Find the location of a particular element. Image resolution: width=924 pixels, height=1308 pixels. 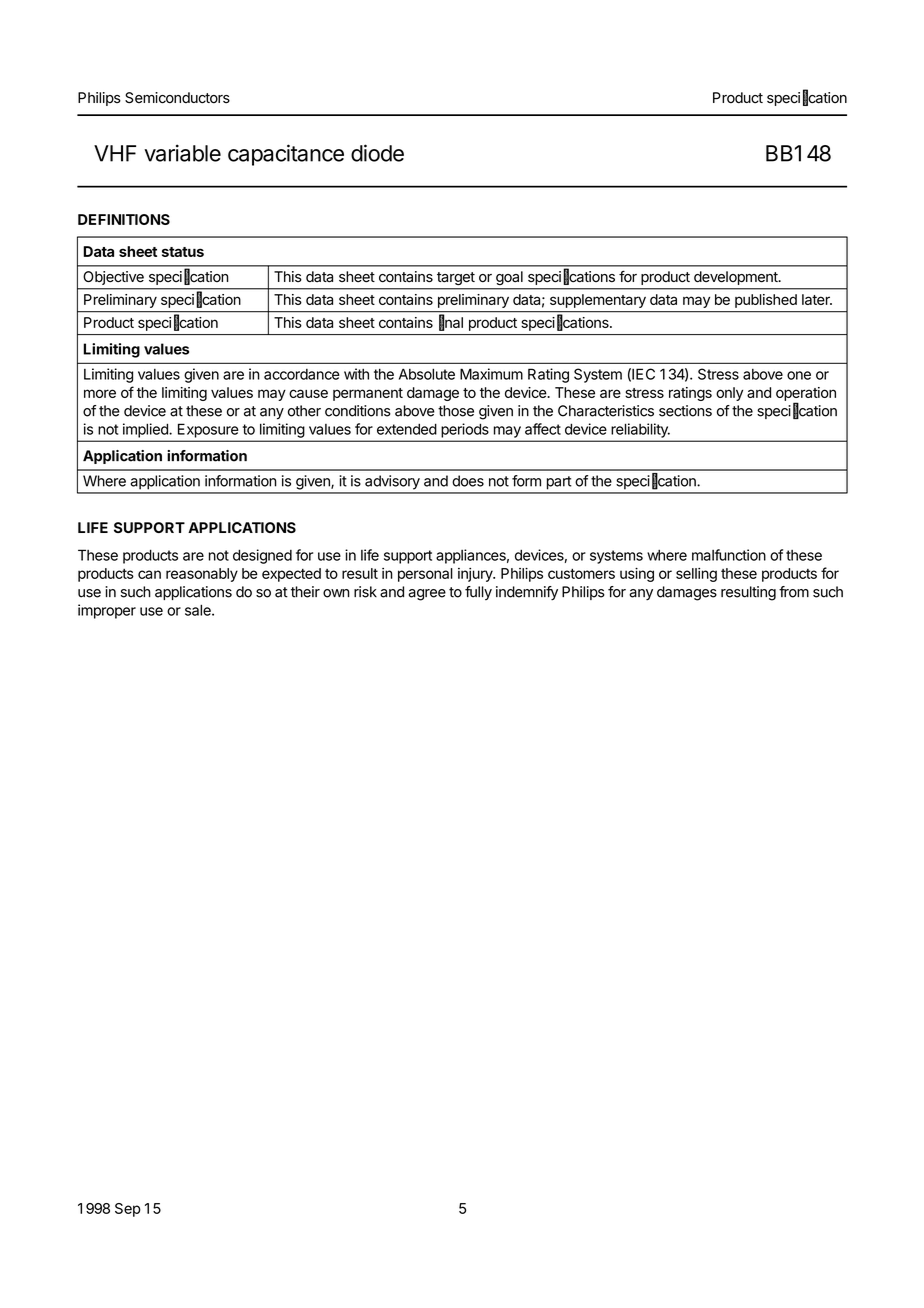

from is located at coordinates (794, 592).
